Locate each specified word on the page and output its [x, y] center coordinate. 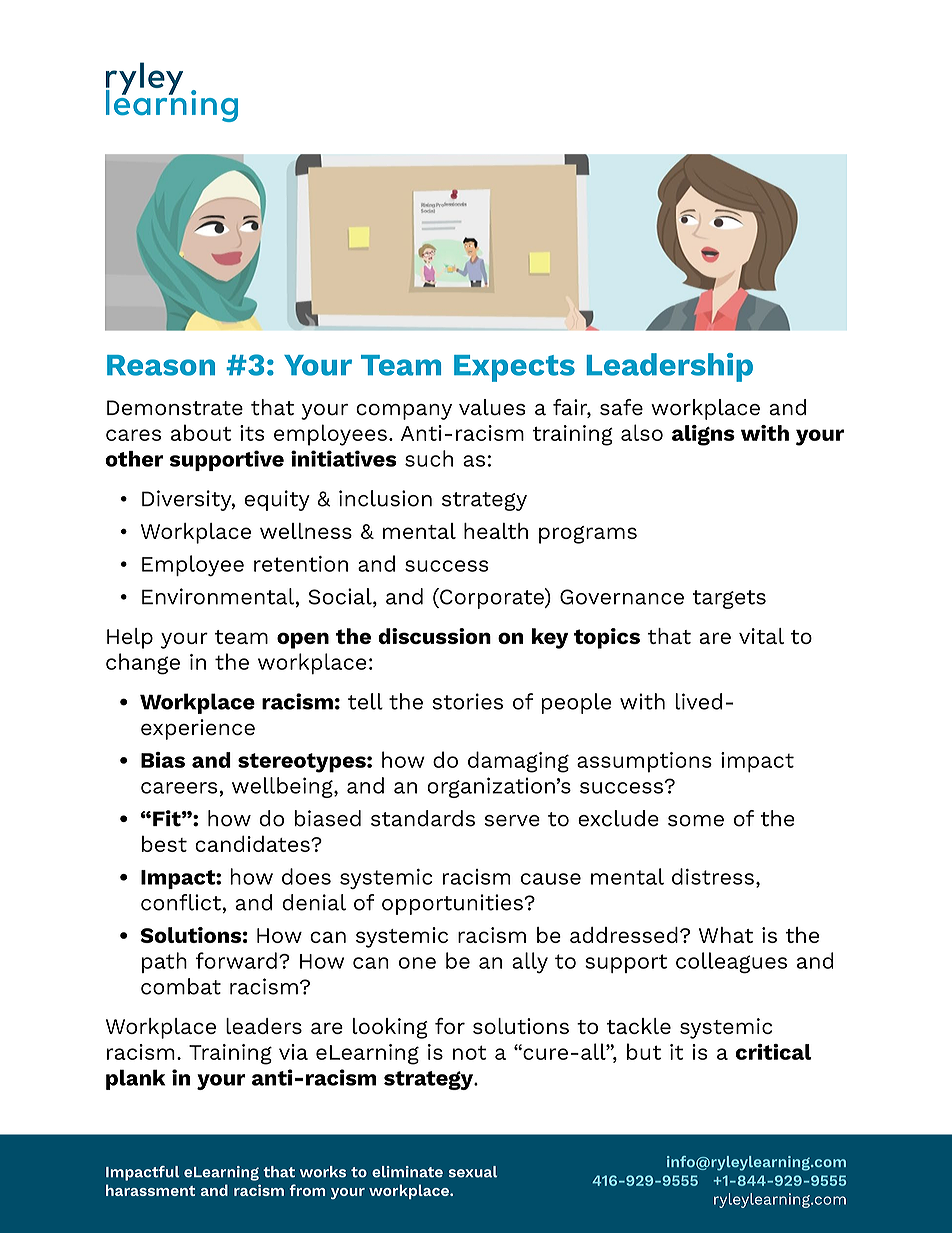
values [492, 407]
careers [179, 788]
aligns [703, 435]
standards [423, 818]
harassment [150, 1190]
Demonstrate [175, 408]
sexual [473, 1172]
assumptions [644, 762]
